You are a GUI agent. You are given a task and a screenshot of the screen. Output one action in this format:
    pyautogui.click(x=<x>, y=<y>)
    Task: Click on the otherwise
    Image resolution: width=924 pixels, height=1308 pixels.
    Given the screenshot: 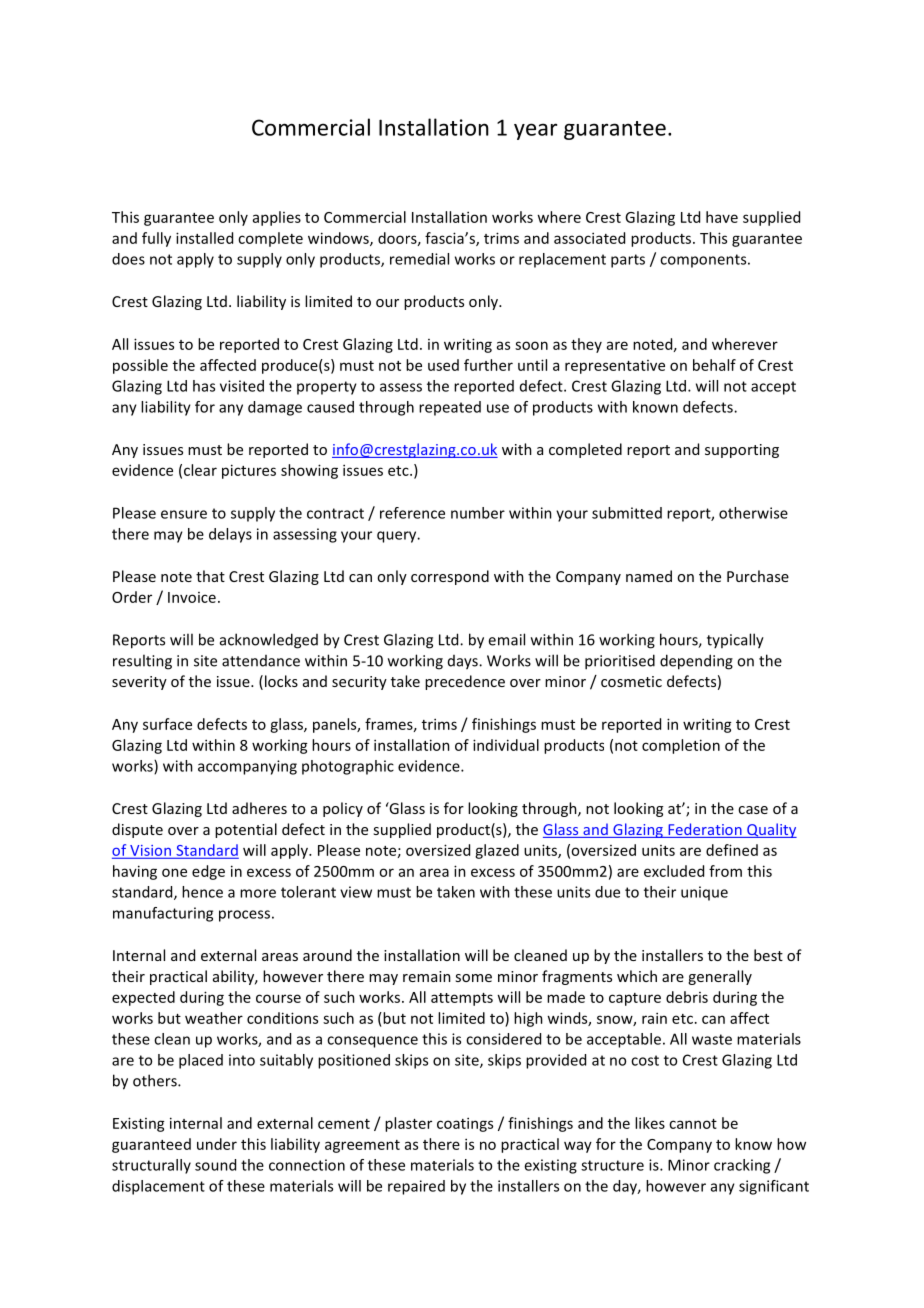 What is the action you would take?
    pyautogui.click(x=753, y=513)
